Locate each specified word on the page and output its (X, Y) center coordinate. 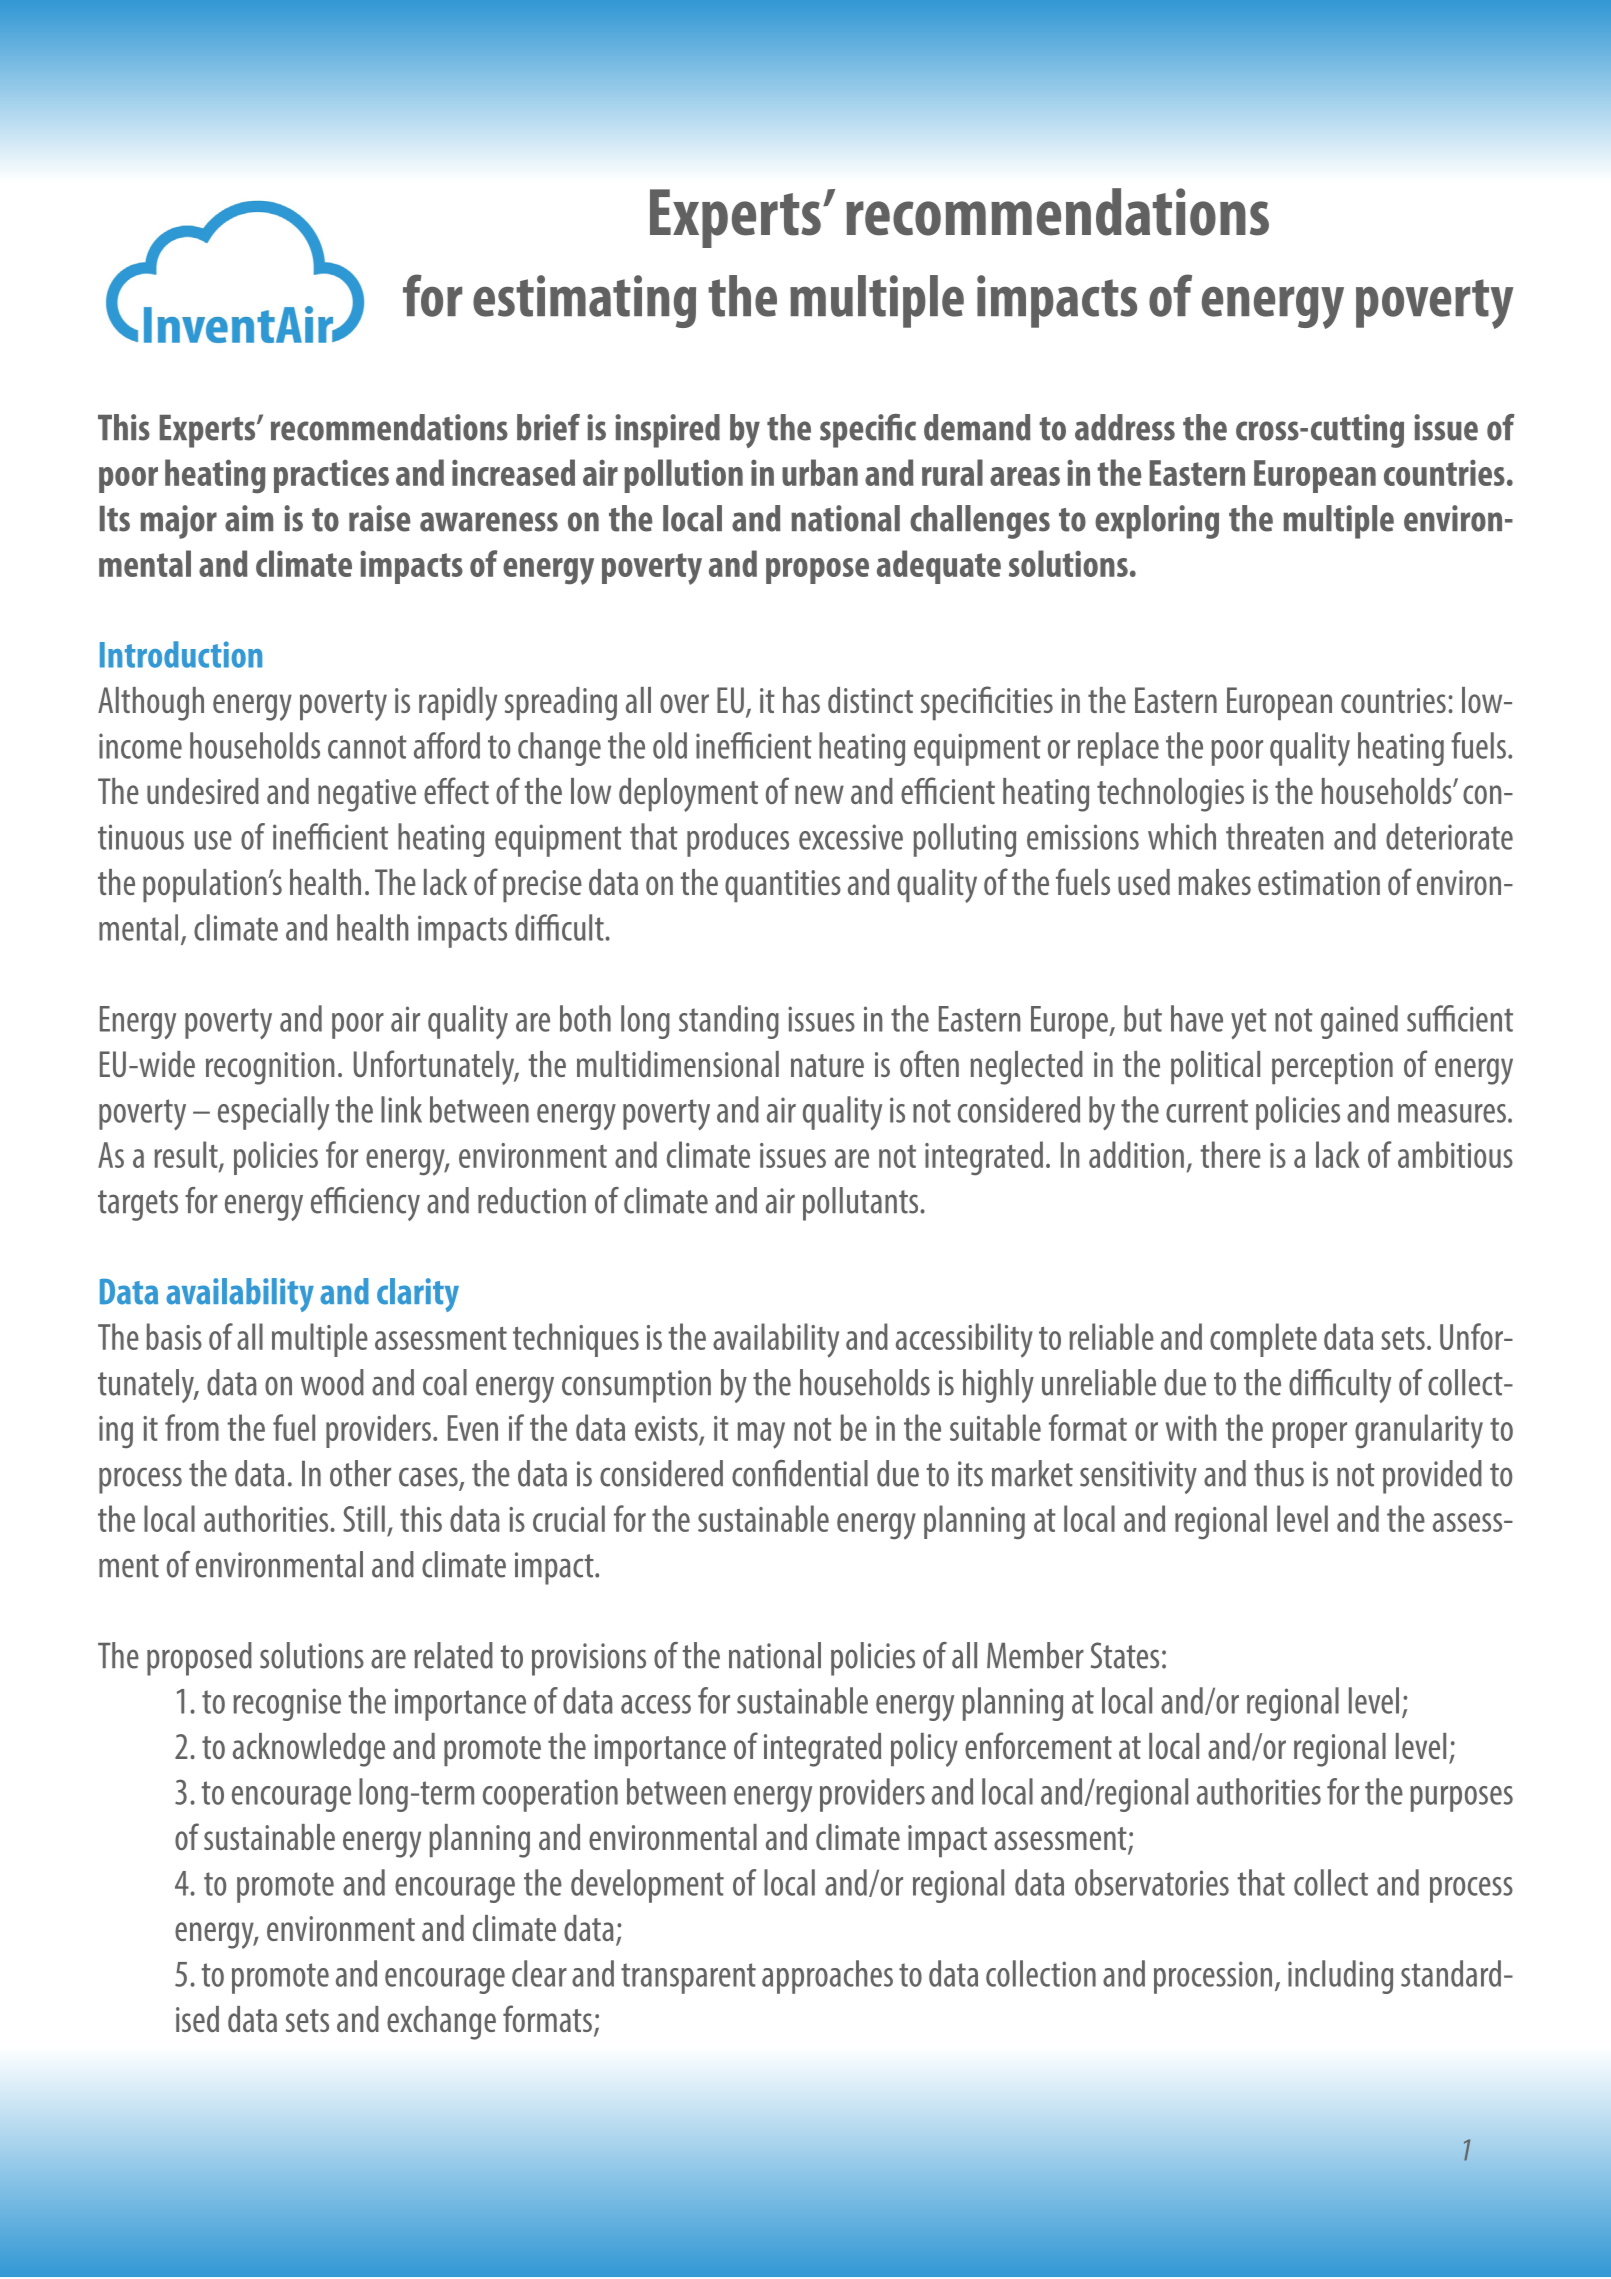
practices (331, 476)
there (1231, 1154)
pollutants (862, 1204)
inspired (667, 431)
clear (539, 1973)
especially (273, 1113)
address (1125, 427)
